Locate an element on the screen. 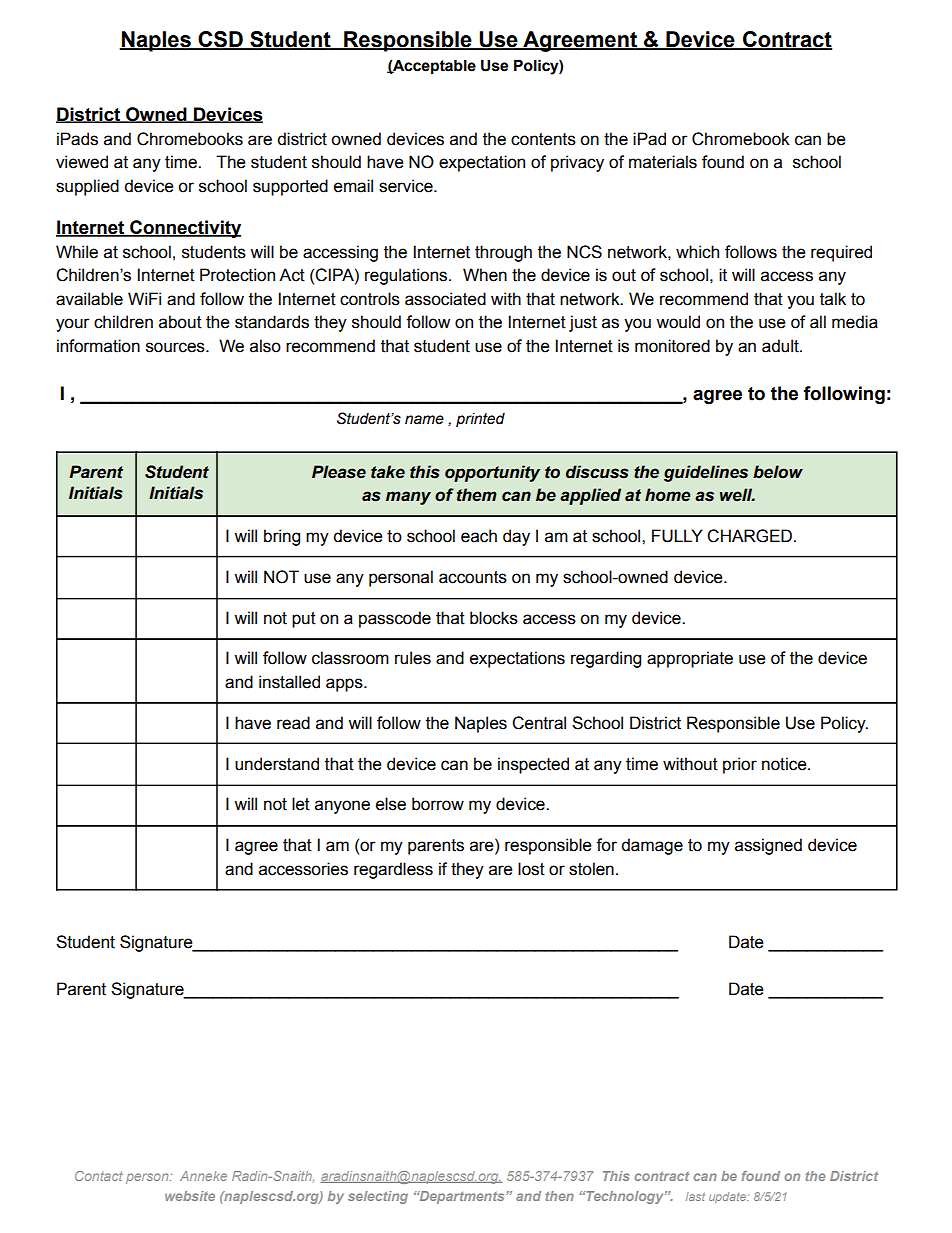 This screenshot has width=952, height=1233. rules is located at coordinates (413, 658).
